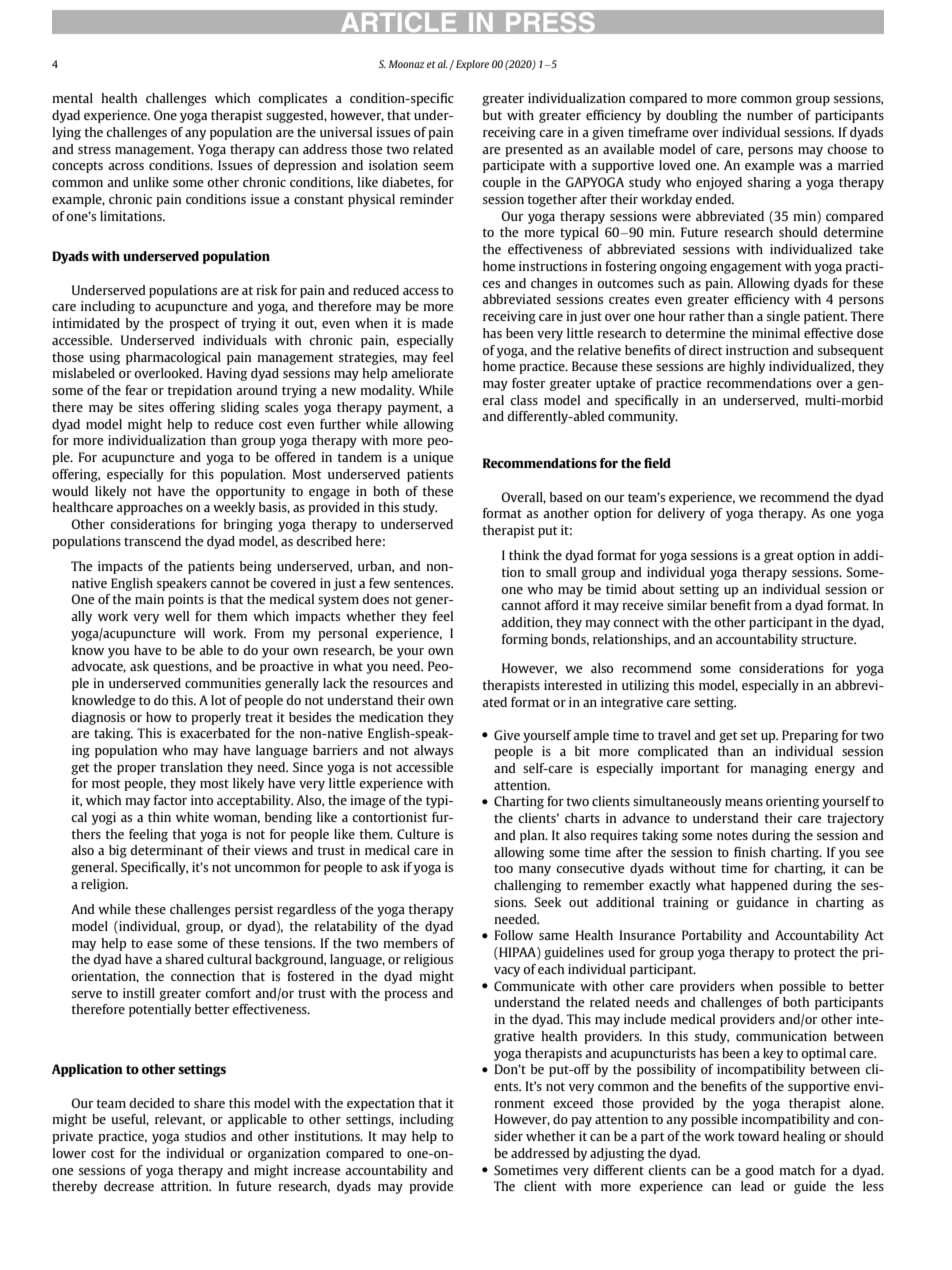 The height and width of the screenshot is (1270, 952). What do you see at coordinates (205, 1136) in the screenshot?
I see `studios` at bounding box center [205, 1136].
